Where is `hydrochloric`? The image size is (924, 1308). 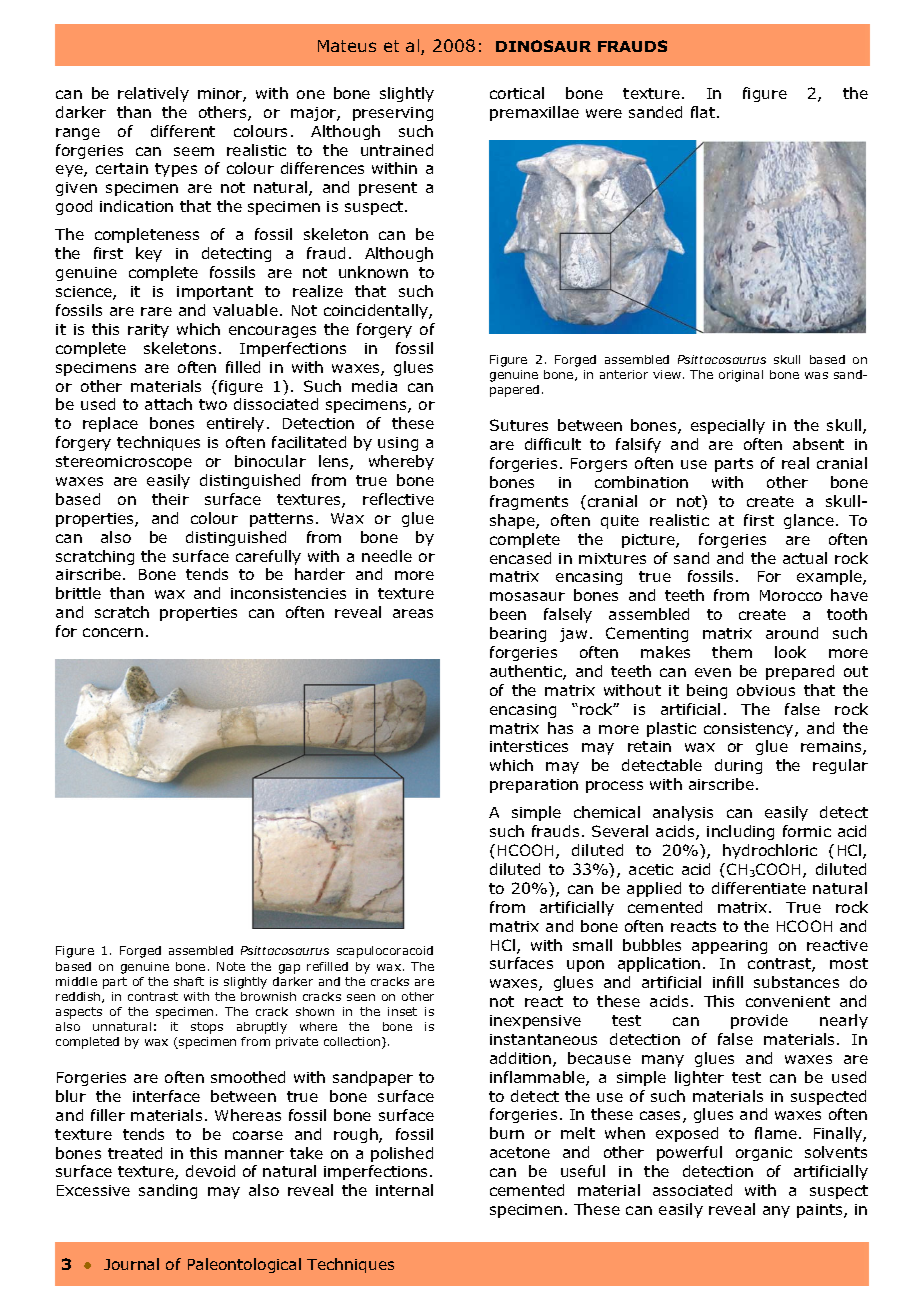
hydrochloric is located at coordinates (770, 851).
